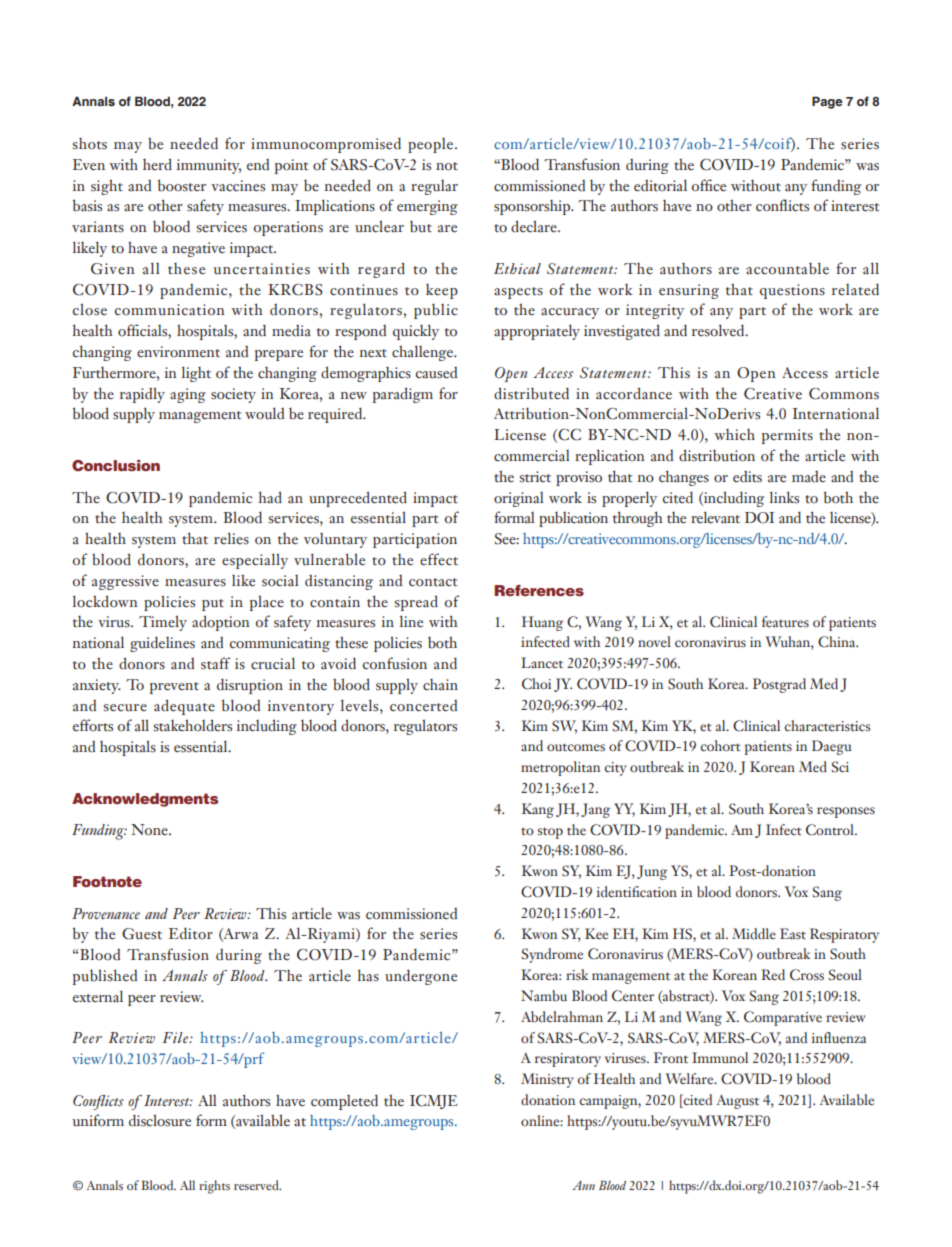 The image size is (952, 1247). What do you see at coordinates (188, 395) in the screenshot?
I see `aging` at bounding box center [188, 395].
